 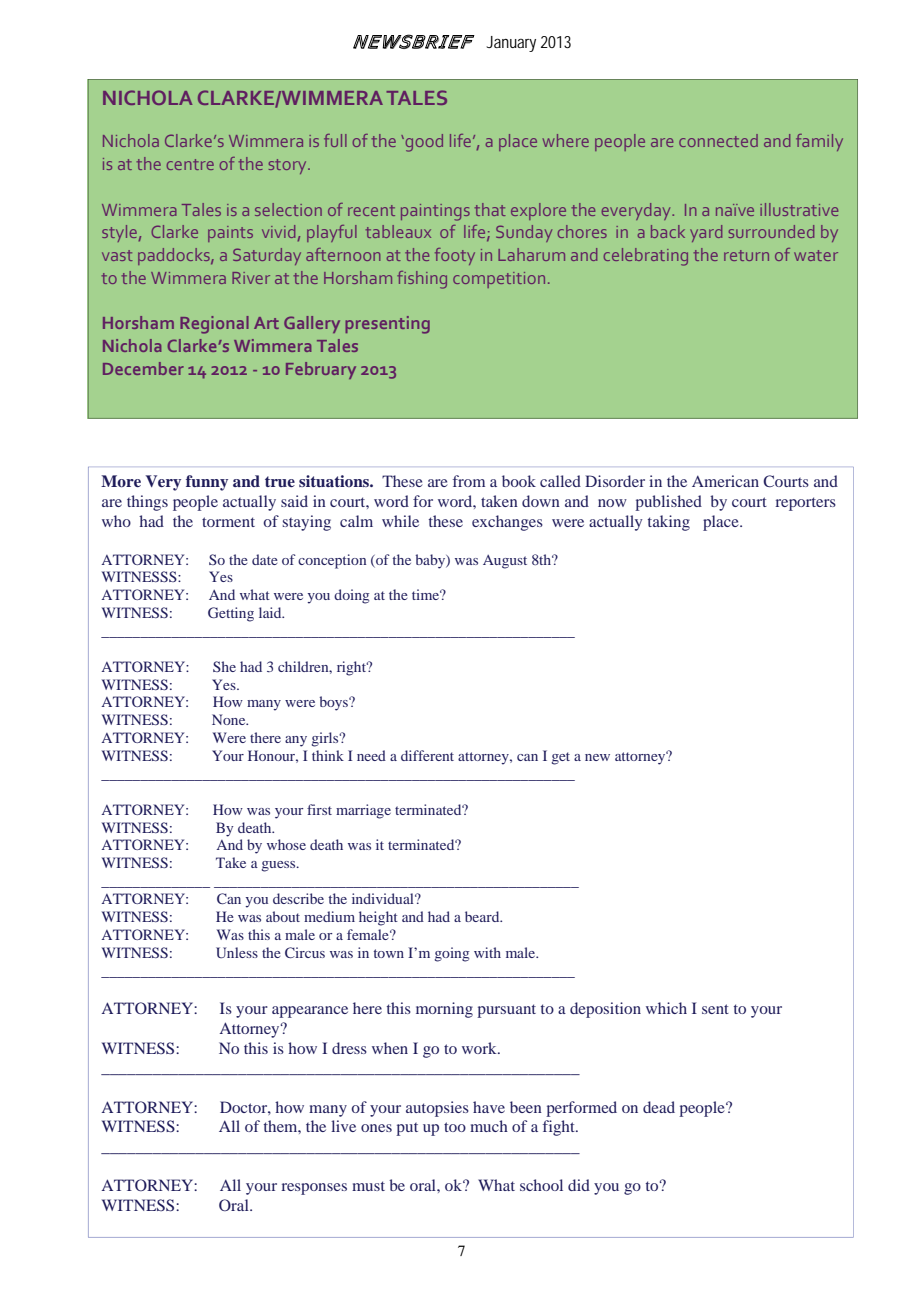 What do you see at coordinates (455, 1127) in the screenshot?
I see `too` at bounding box center [455, 1127].
